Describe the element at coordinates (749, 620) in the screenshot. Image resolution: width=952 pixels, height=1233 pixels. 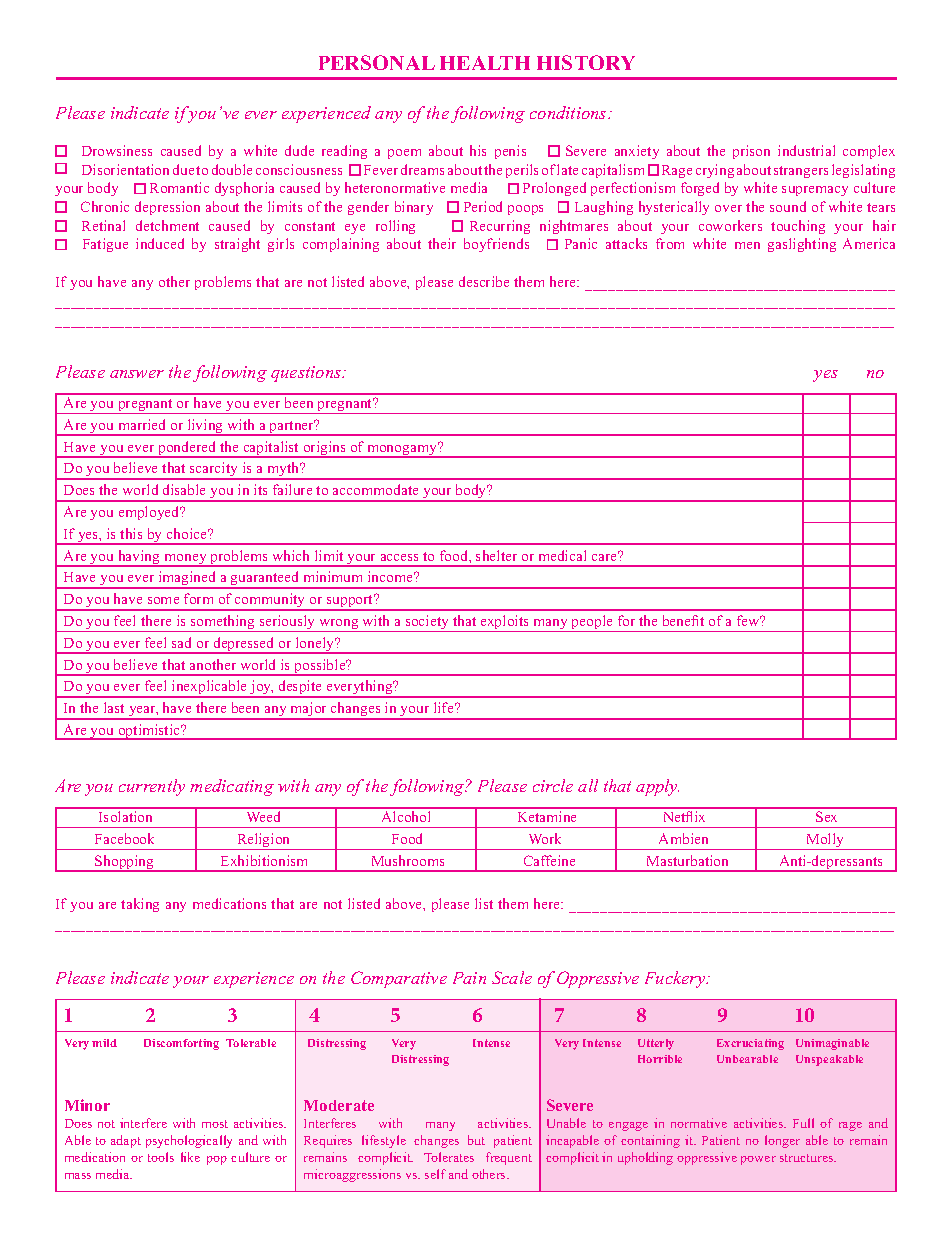
I see `few` at that location.
